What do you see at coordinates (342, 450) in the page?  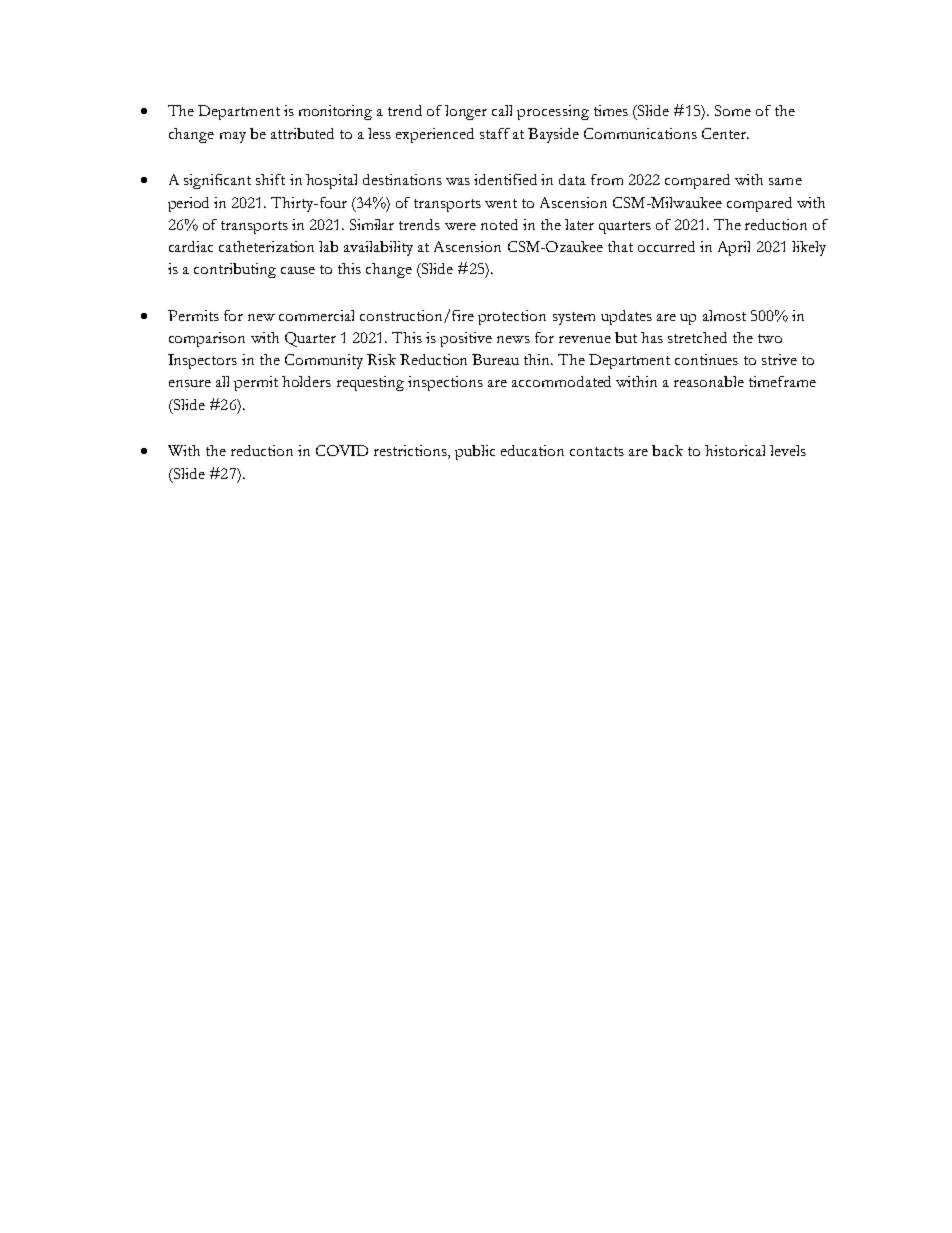 I see `COVID` at bounding box center [342, 450].
